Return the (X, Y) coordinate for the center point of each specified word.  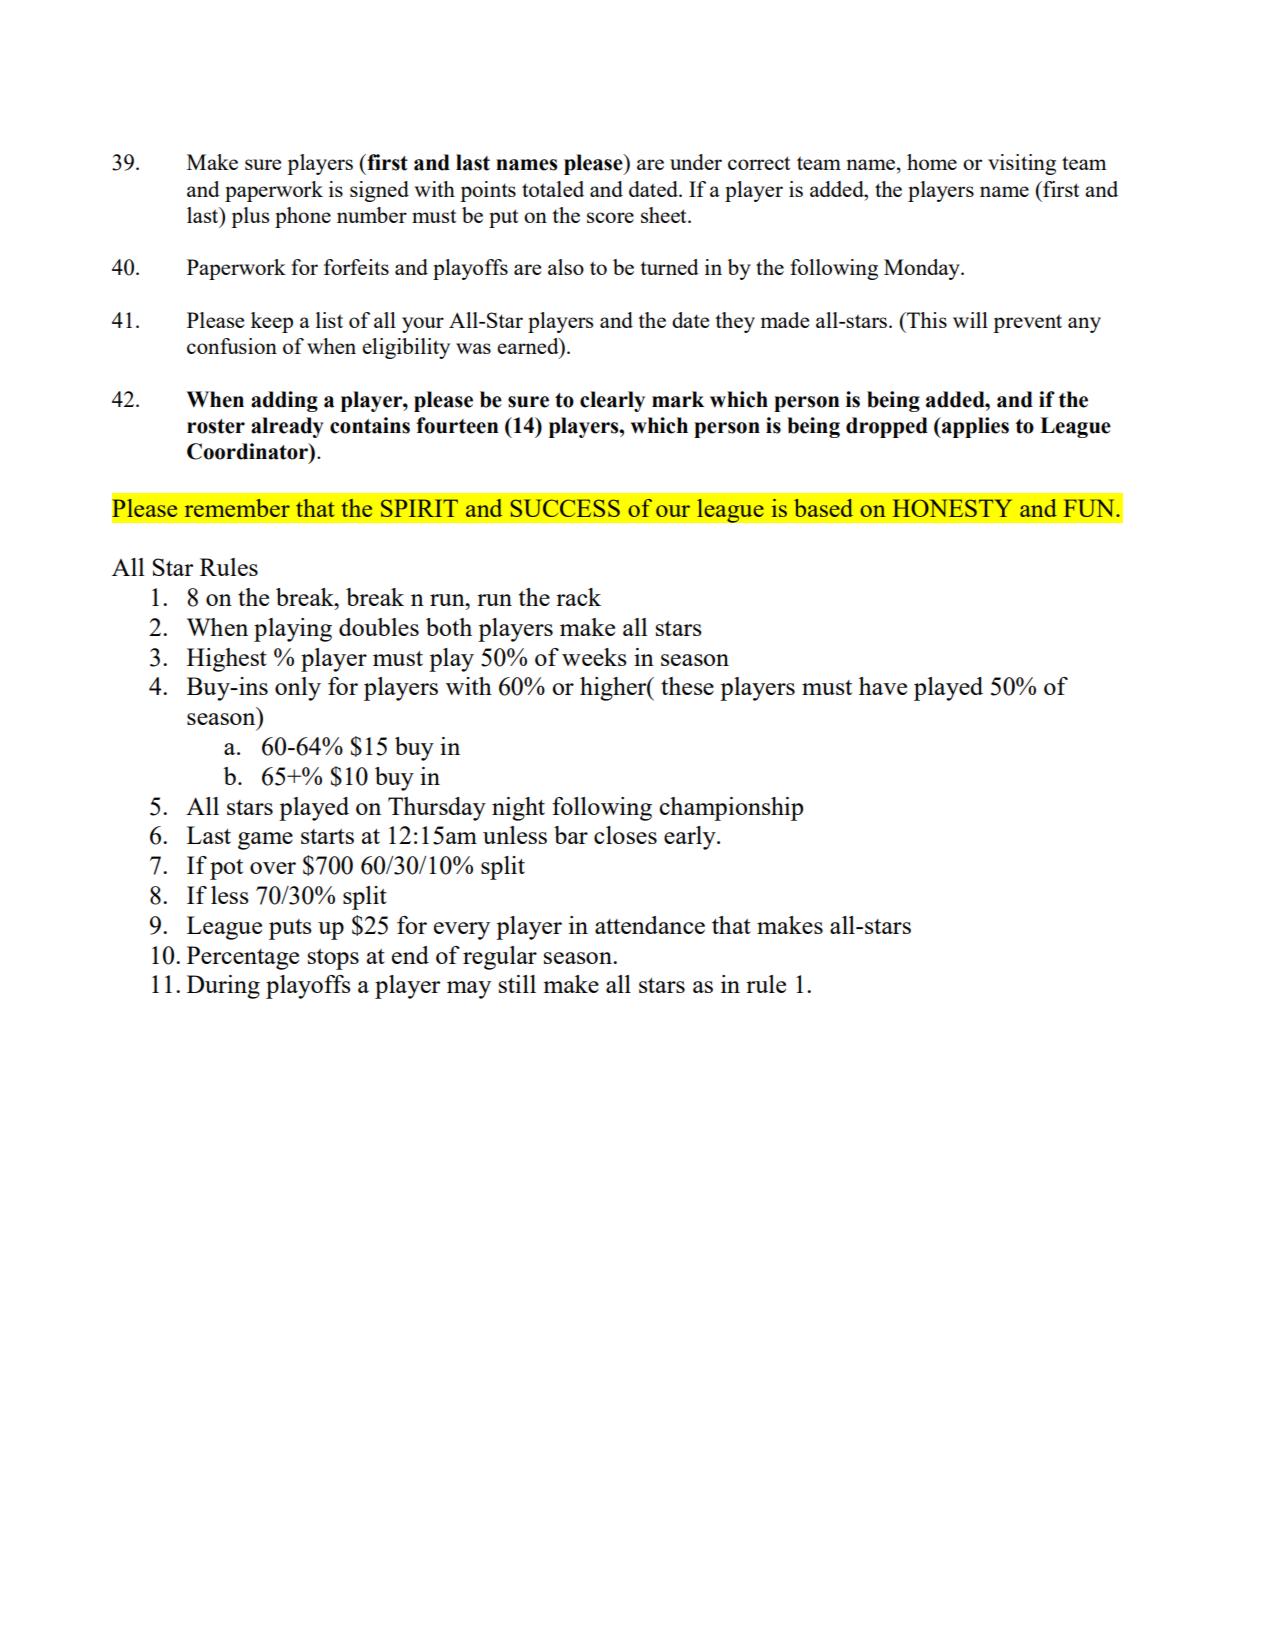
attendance (650, 925)
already (287, 427)
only (298, 689)
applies (974, 427)
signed (379, 191)
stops (333, 959)
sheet (665, 215)
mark (678, 399)
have (883, 686)
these (687, 686)
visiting (1022, 164)
